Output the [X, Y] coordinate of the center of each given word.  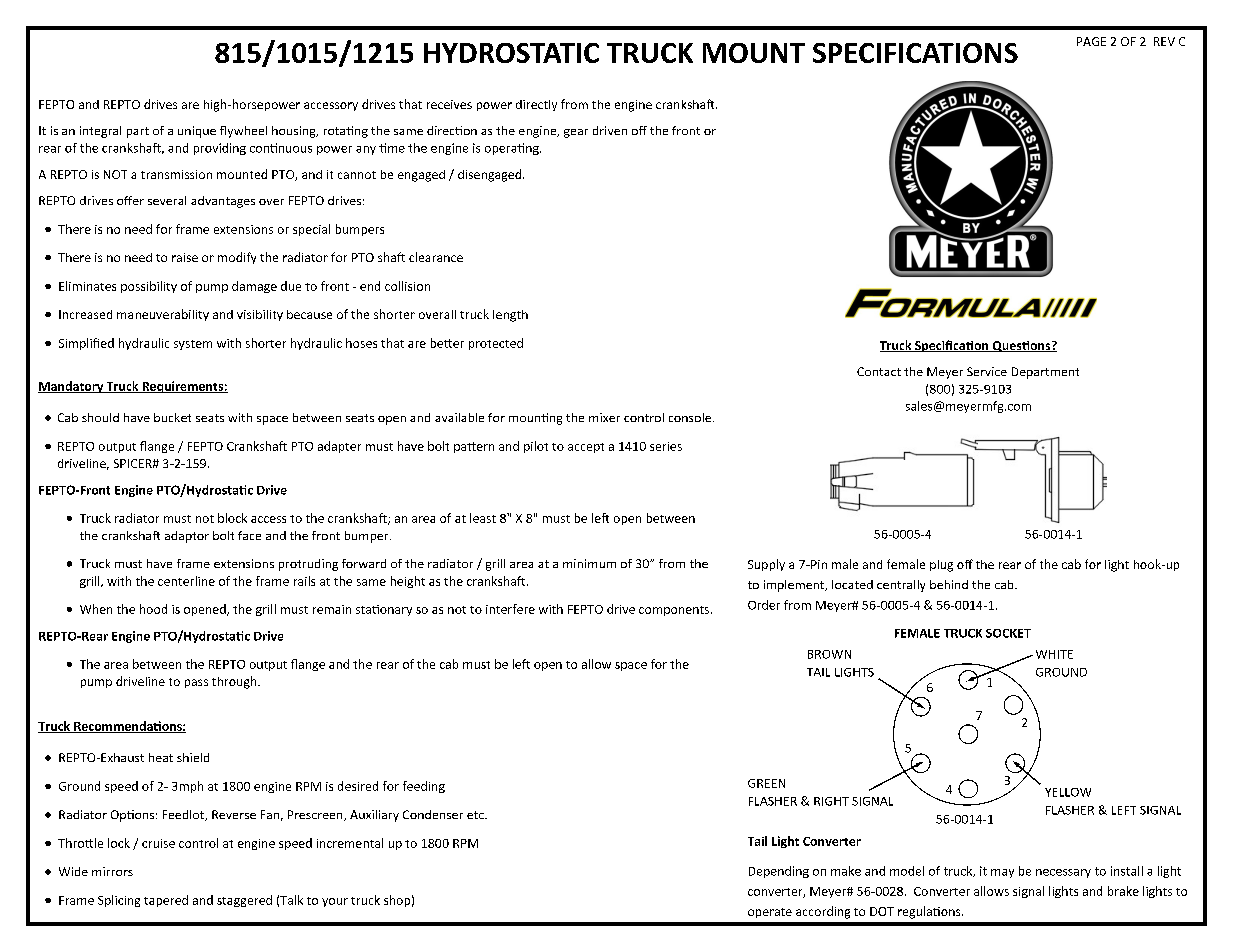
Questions [1021, 346]
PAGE [1091, 41]
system [193, 345]
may [1002, 873]
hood [153, 609]
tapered [166, 901]
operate [770, 913]
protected [496, 344]
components [674, 611]
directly [536, 105]
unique [197, 132]
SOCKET [1008, 633]
